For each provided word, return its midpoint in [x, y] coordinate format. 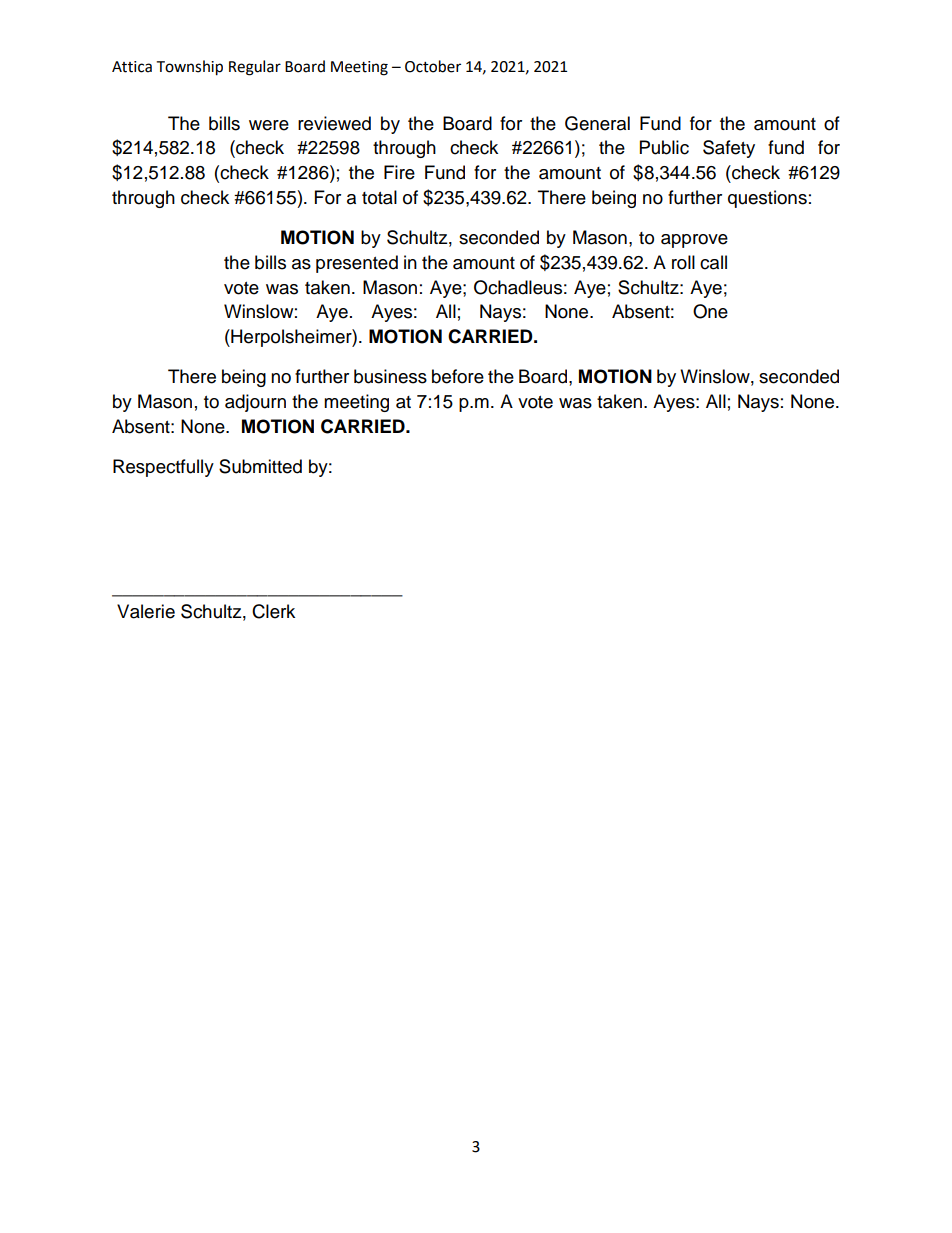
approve [694, 241]
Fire [399, 172]
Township [189, 68]
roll [683, 262]
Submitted [260, 466]
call [713, 262]
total [379, 197]
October [433, 66]
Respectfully [163, 468]
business [390, 376]
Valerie [146, 611]
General [597, 123]
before [458, 376]
